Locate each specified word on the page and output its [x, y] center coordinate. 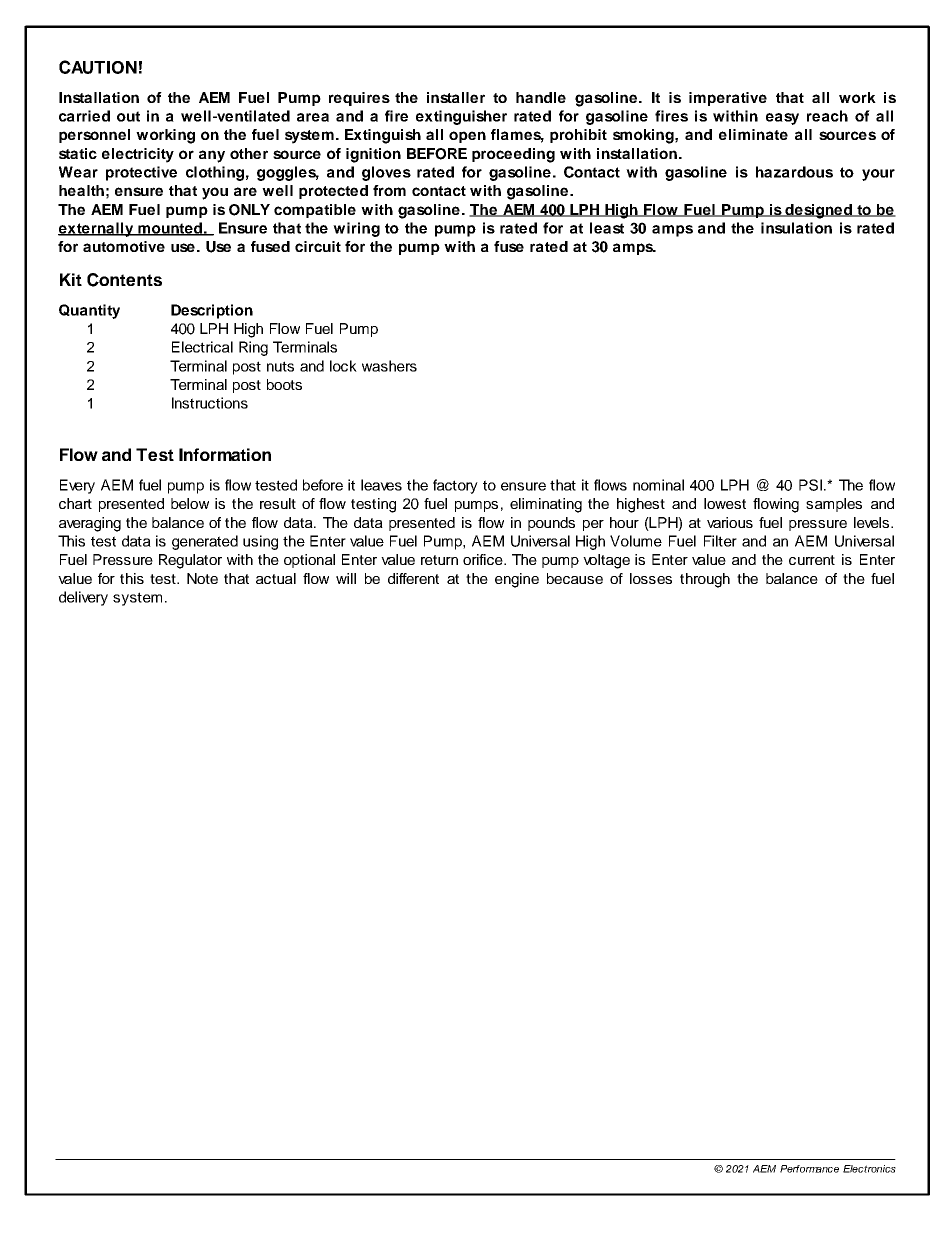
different [413, 578]
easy [782, 119]
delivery [83, 598]
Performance [809, 1169]
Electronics [869, 1169]
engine [517, 580]
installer [456, 97]
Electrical [202, 347]
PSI [810, 485]
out [128, 116]
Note [202, 578]
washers [389, 366]
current [812, 560]
